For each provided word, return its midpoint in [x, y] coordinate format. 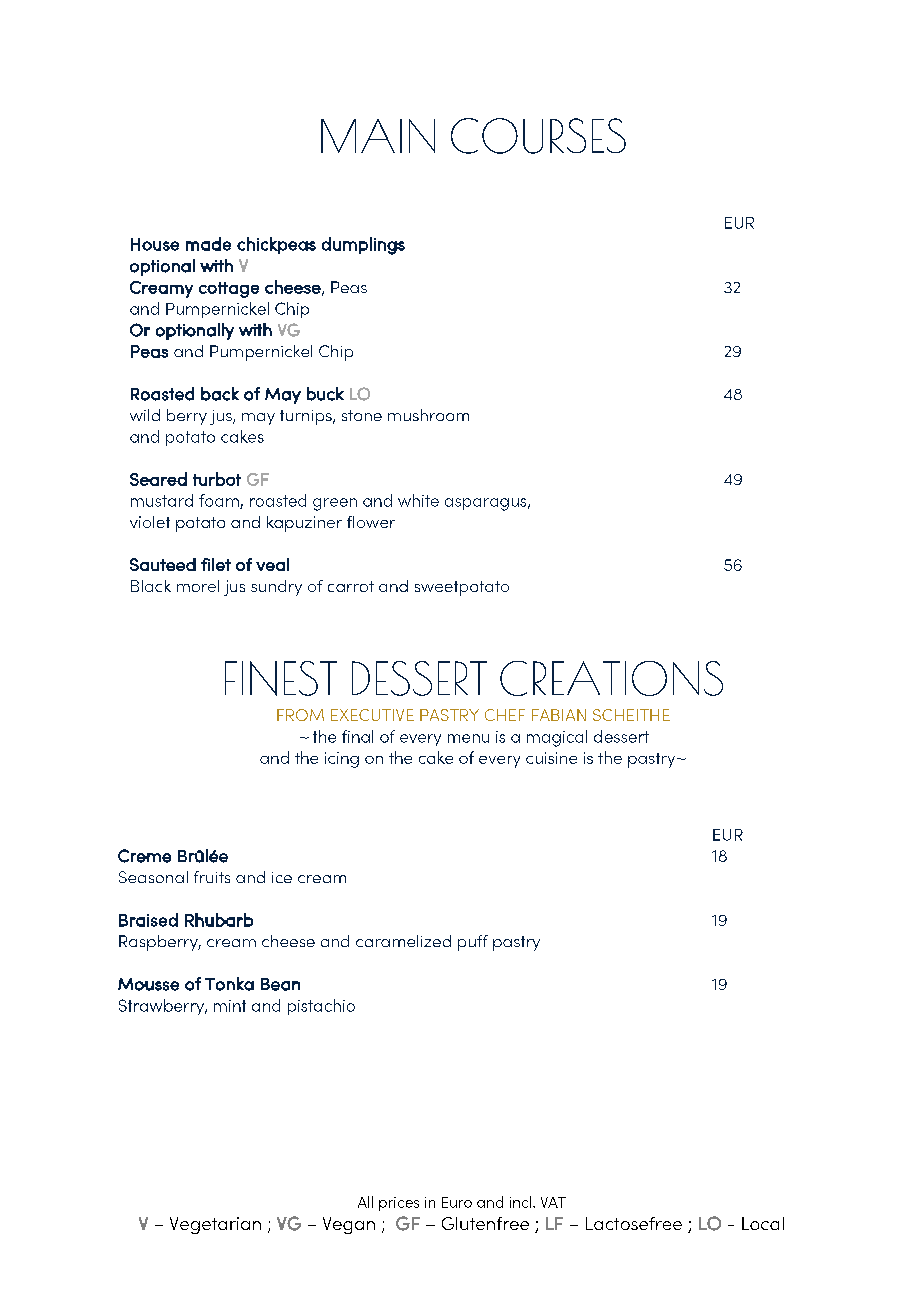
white [418, 500]
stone [362, 415]
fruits [212, 877]
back [220, 394]
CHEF [505, 715]
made [208, 244]
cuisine [551, 758]
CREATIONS [611, 678]
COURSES [538, 136]
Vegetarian [215, 1225]
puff [473, 943]
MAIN [378, 136]
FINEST [281, 678]
